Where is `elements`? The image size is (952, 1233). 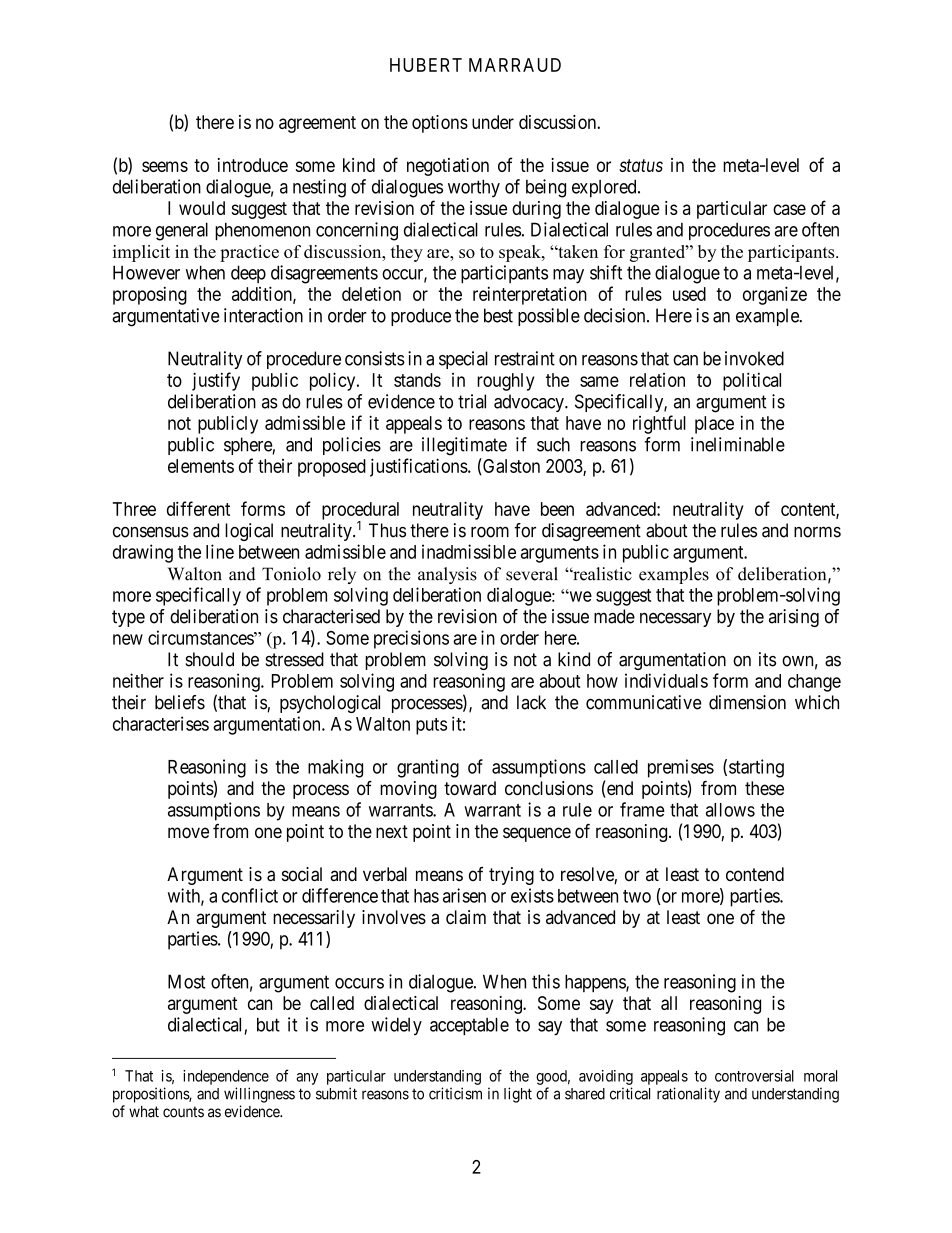
elements is located at coordinates (201, 466).
